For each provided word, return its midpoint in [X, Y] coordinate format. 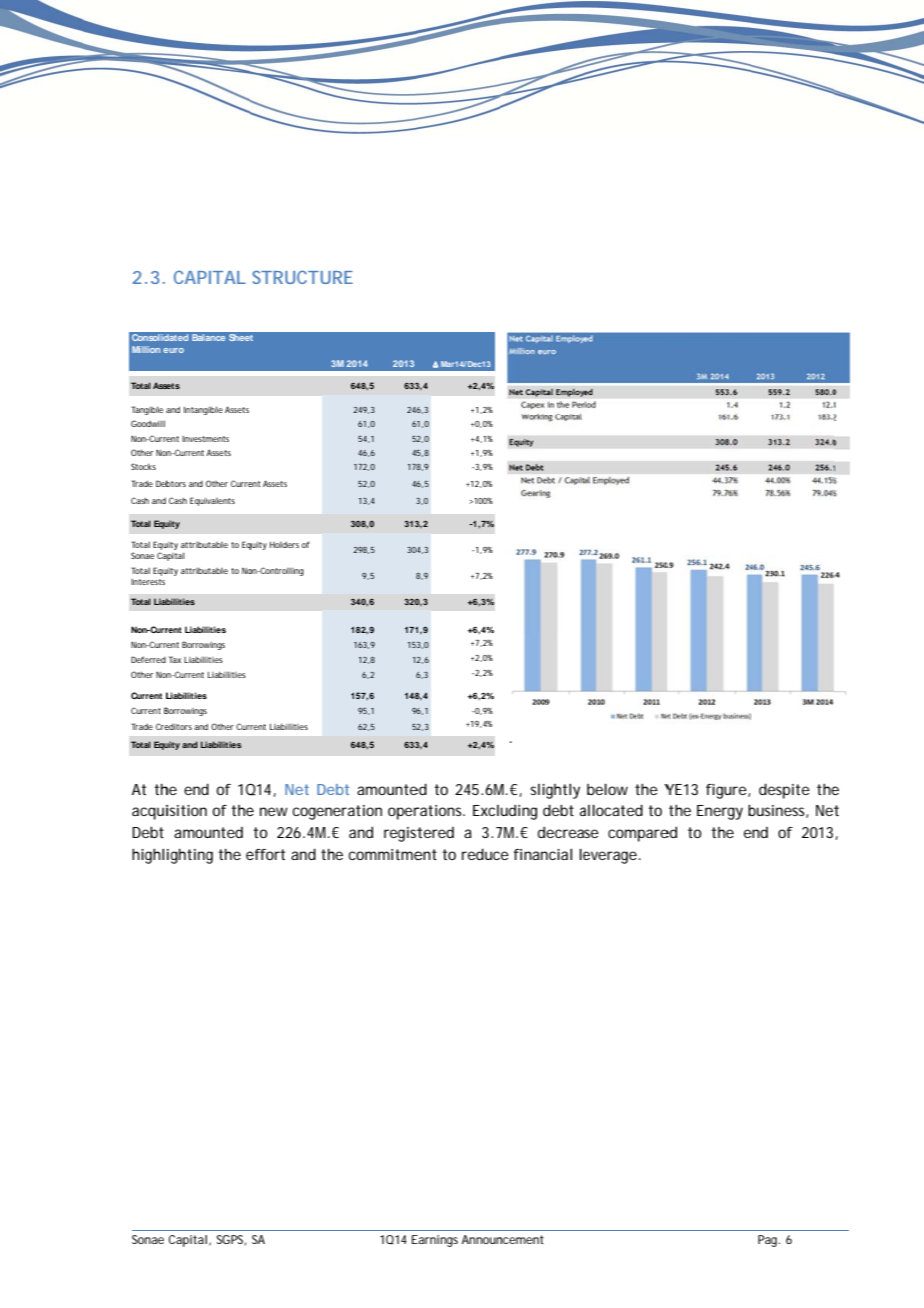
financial [543, 854]
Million [146, 349]
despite [784, 791]
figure [727, 791]
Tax [175, 659]
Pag [769, 1241]
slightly [555, 791]
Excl [486, 810]
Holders [284, 544]
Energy [720, 812]
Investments [205, 439]
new [274, 811]
